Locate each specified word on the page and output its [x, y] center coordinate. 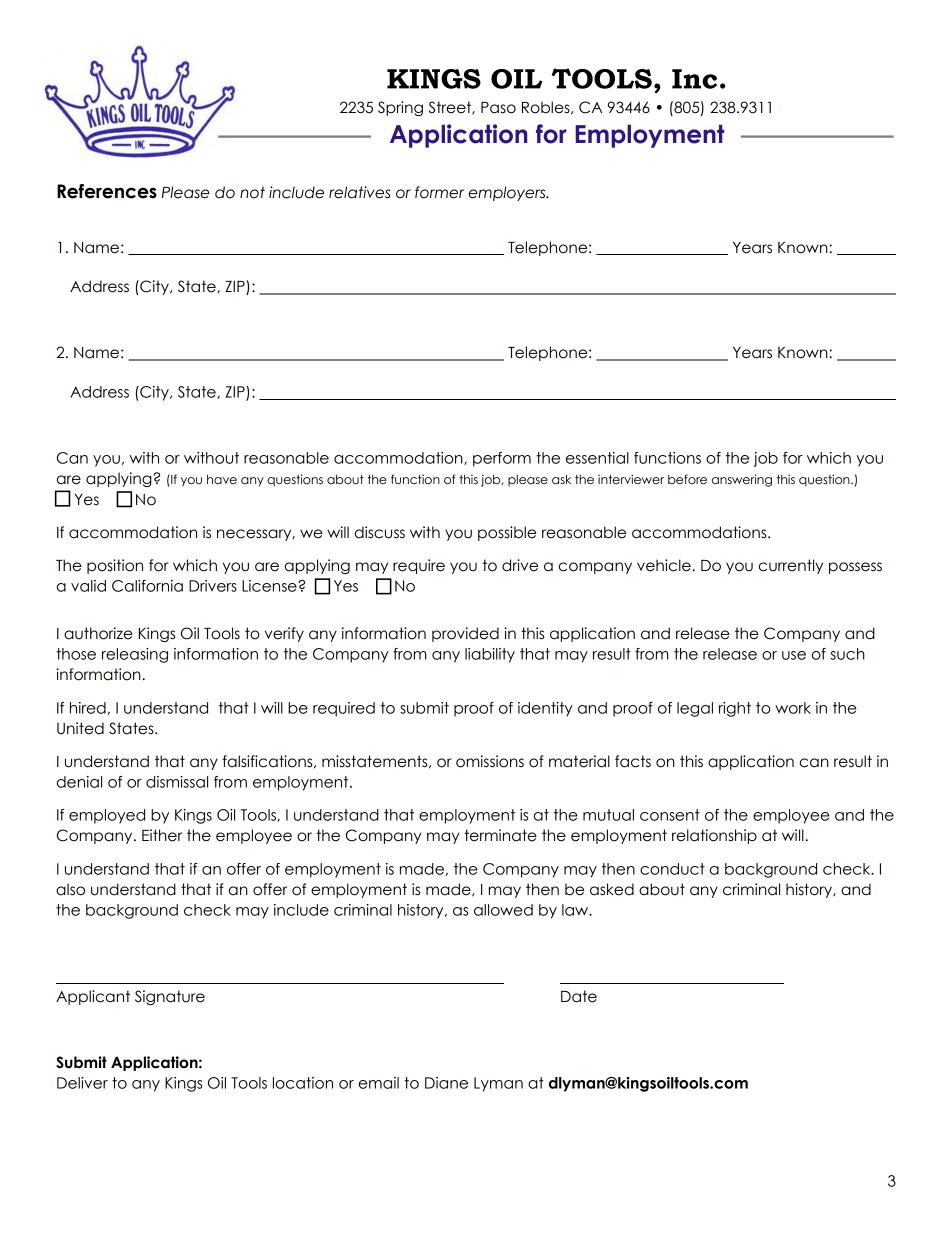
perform [502, 459]
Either [162, 835]
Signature [170, 997]
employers [508, 193]
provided [465, 634]
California [147, 586]
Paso [498, 108]
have [222, 479]
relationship [714, 836]
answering [742, 480]
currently [791, 566]
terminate [500, 835]
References [107, 191]
